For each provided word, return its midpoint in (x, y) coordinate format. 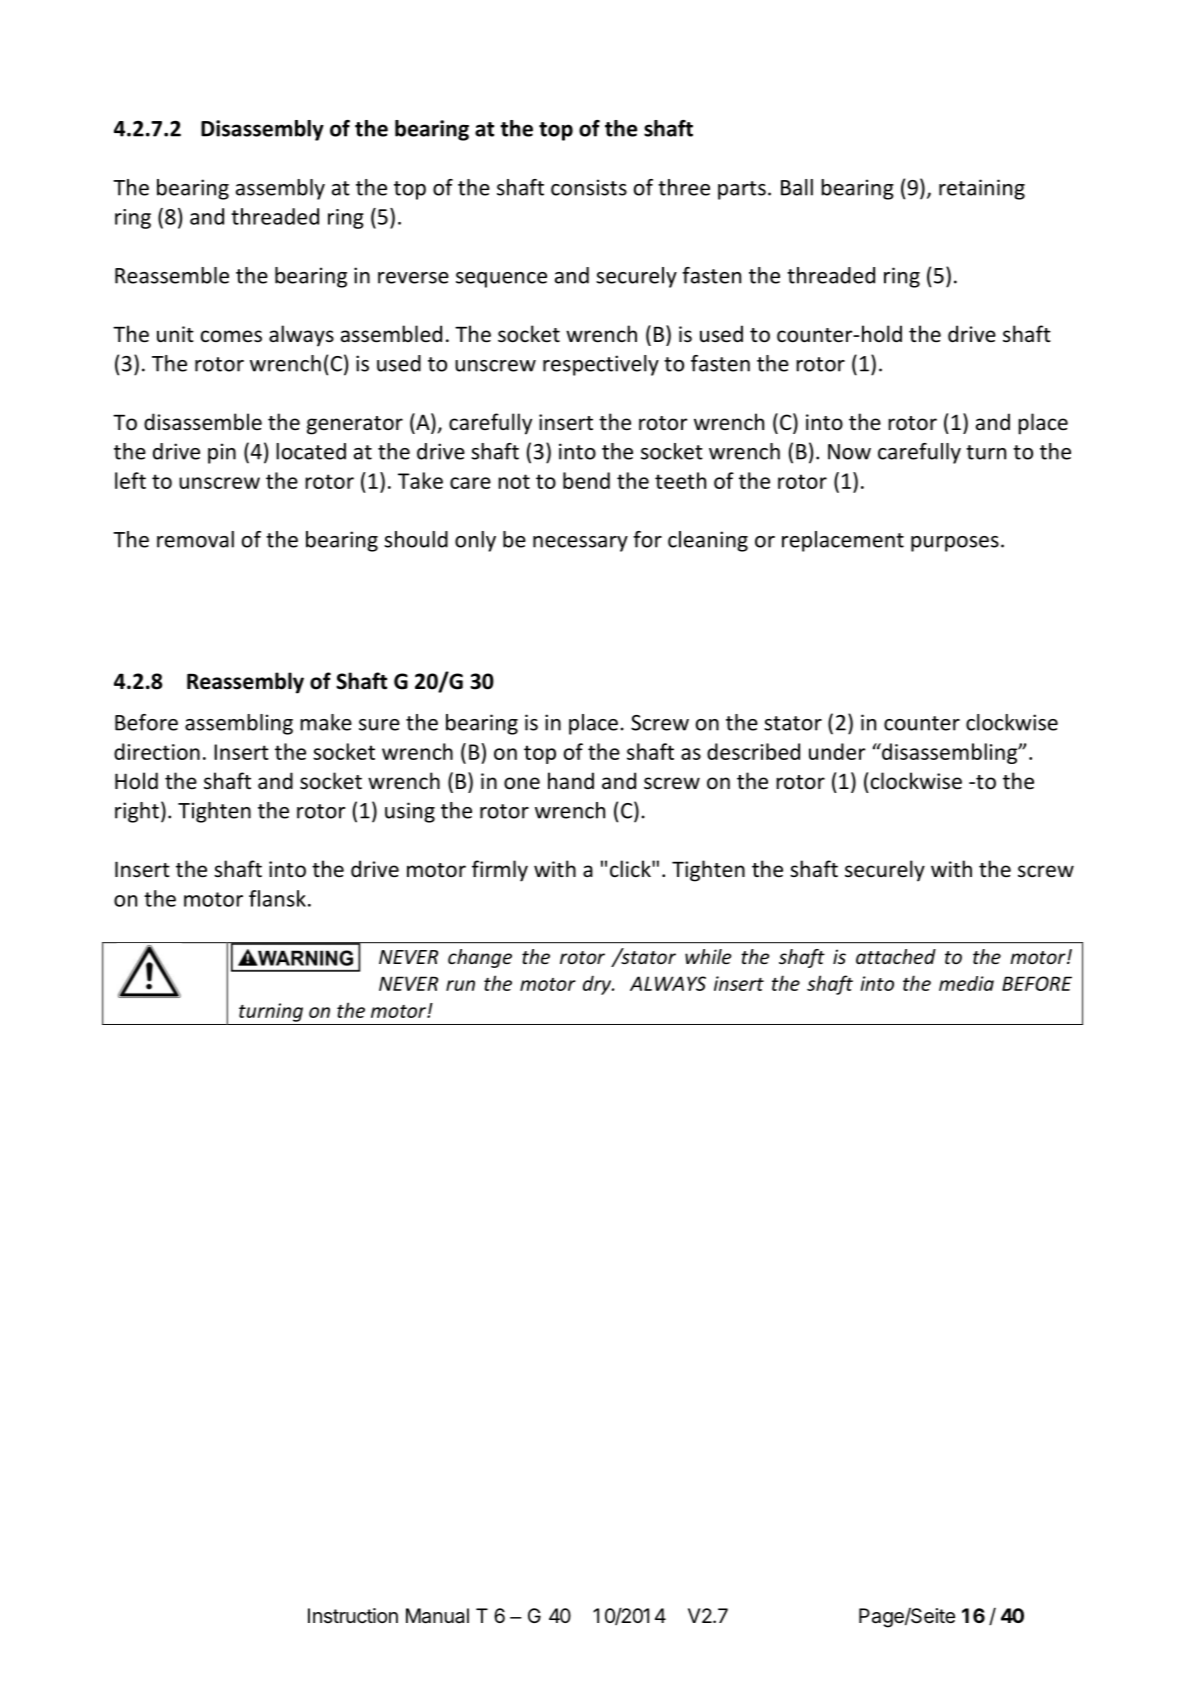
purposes (955, 544)
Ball (797, 187)
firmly (500, 871)
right (137, 812)
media (966, 983)
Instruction (353, 1615)
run (460, 985)
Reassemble (172, 275)
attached (896, 956)
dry (598, 985)
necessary (580, 544)
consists (589, 187)
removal (195, 539)
